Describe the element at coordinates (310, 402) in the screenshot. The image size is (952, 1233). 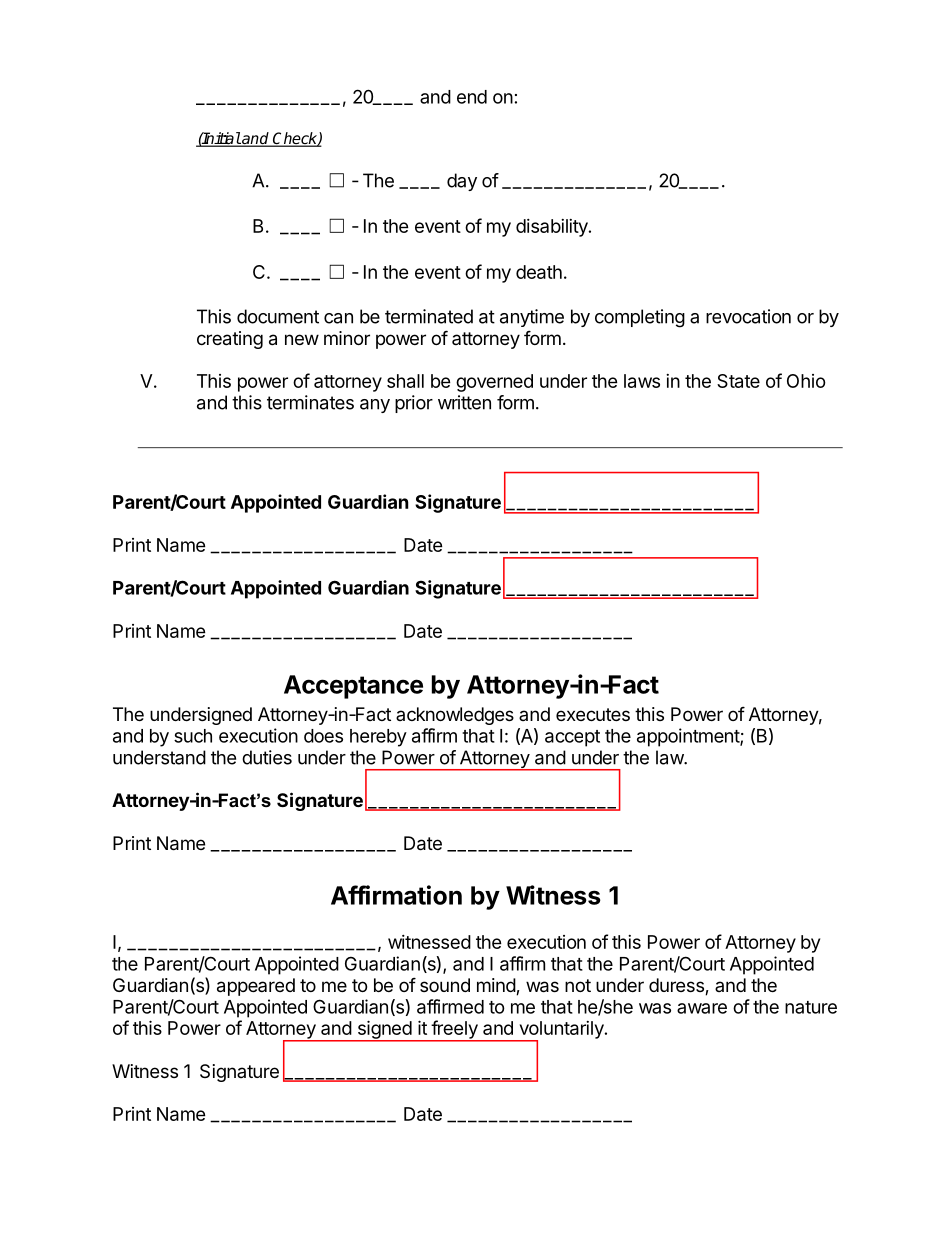
I see `terminates` at that location.
